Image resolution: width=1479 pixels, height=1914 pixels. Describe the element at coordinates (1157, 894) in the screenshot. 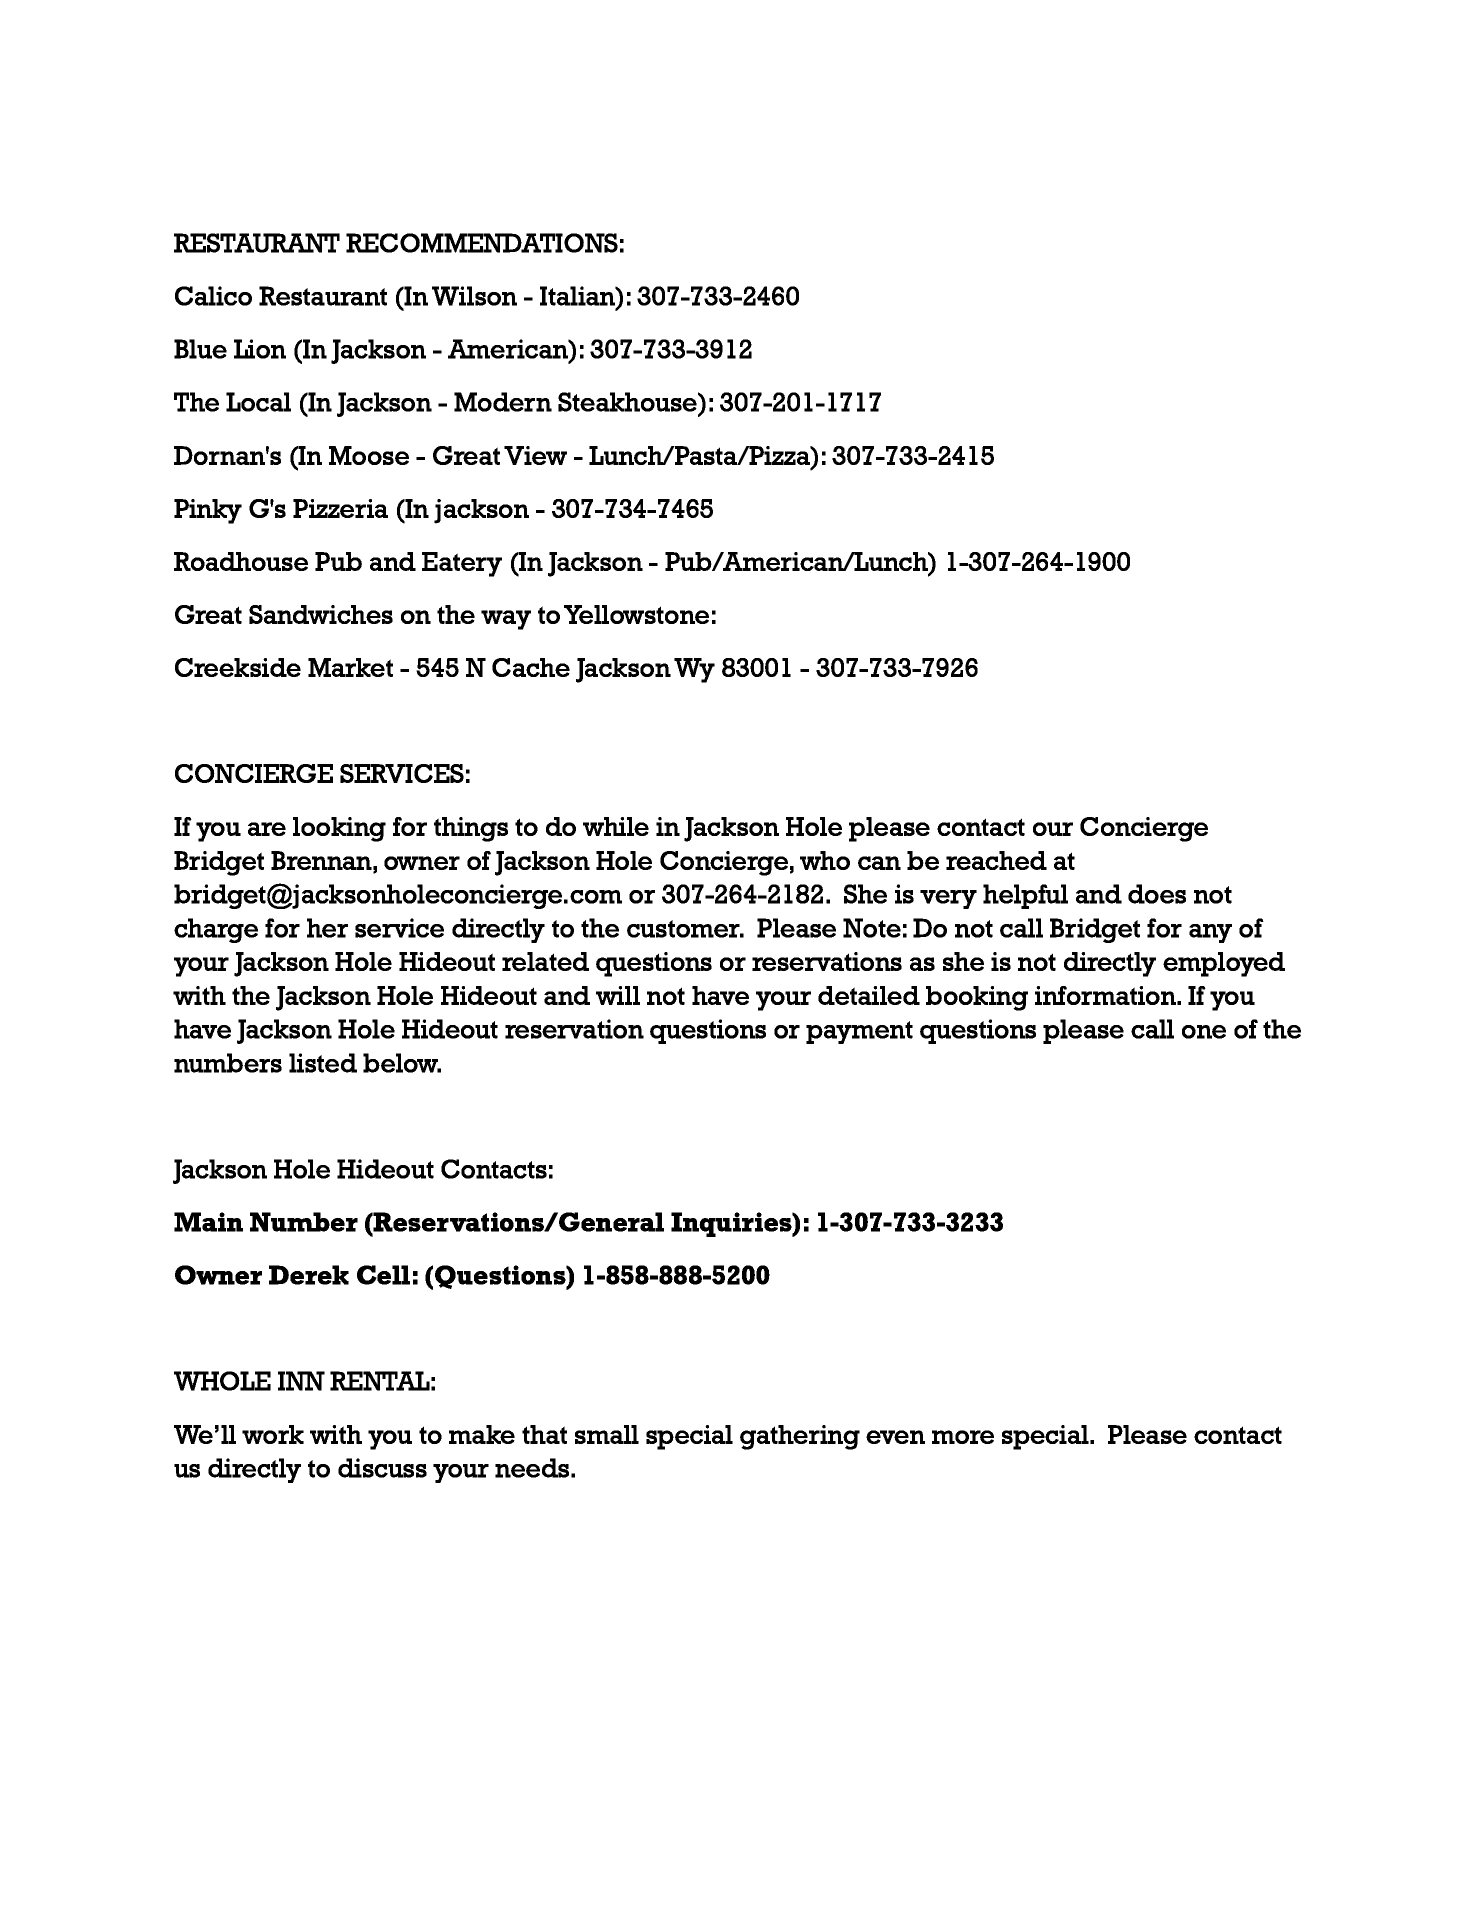

I see `does` at that location.
